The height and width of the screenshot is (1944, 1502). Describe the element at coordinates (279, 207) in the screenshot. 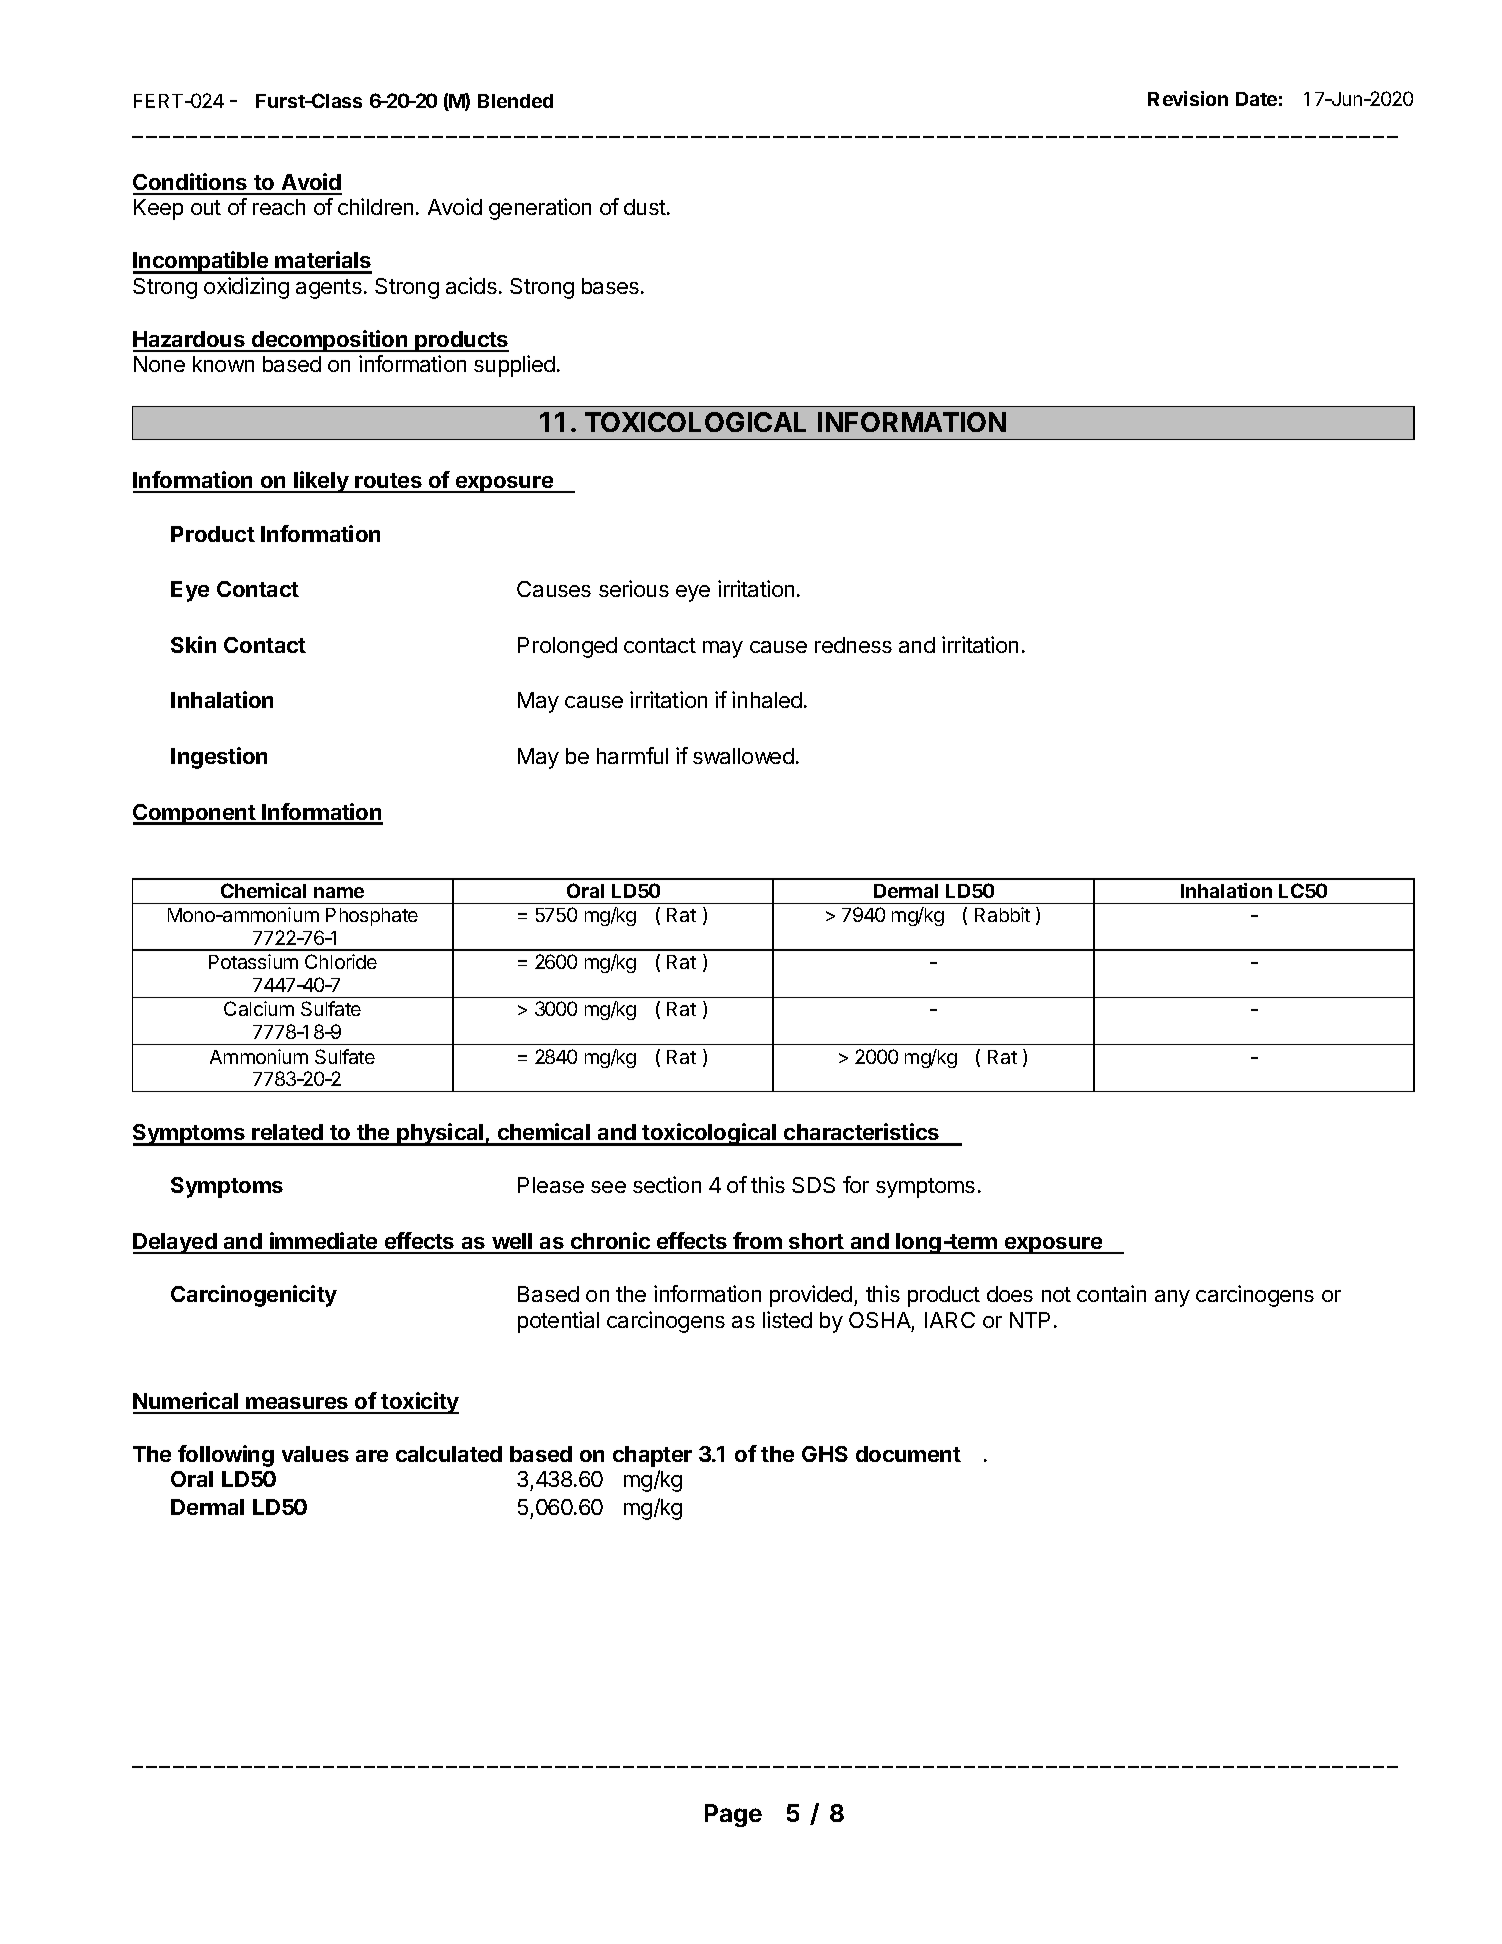

I see `reach` at that location.
